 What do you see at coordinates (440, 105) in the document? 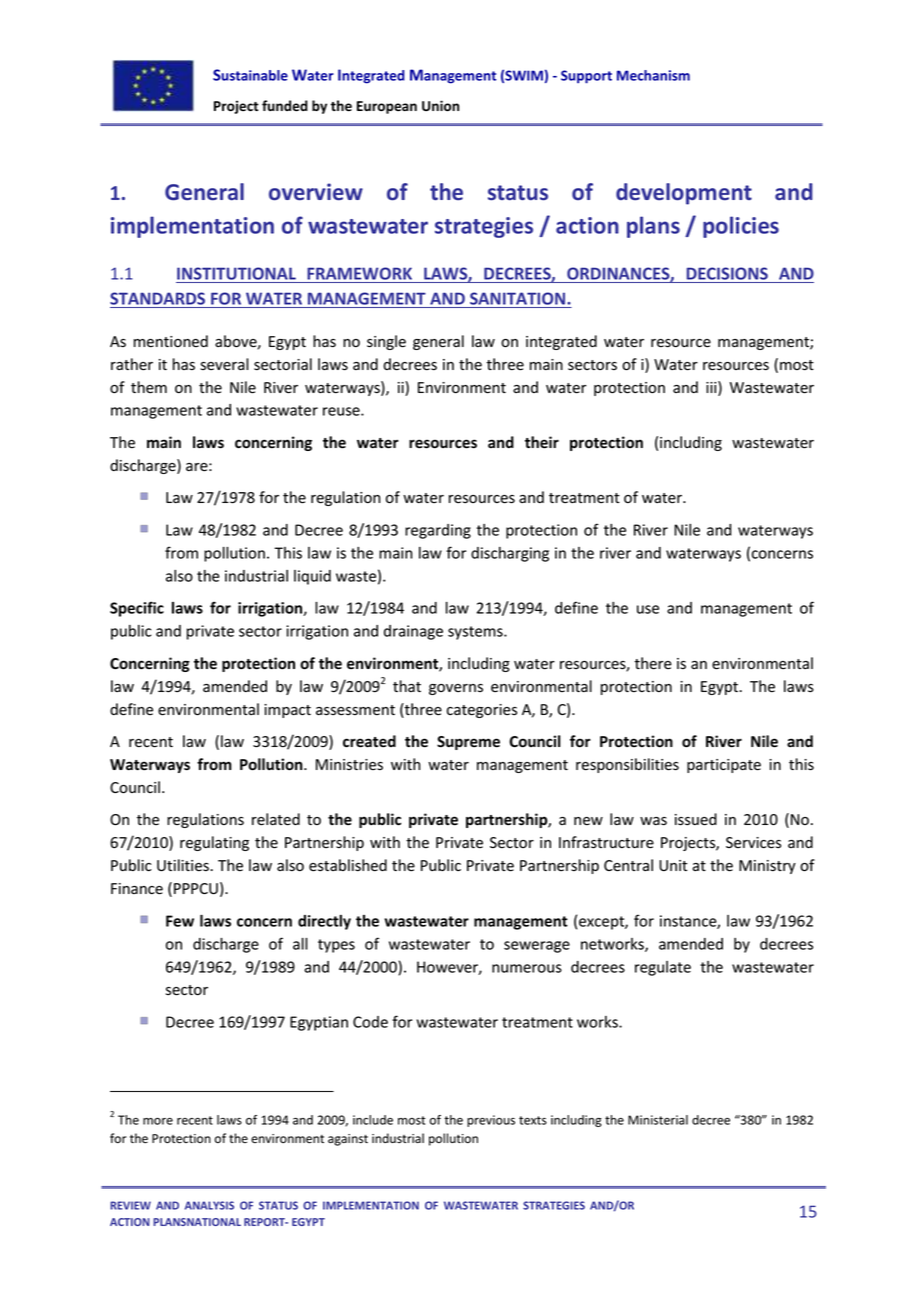
I see `Union` at bounding box center [440, 105].
